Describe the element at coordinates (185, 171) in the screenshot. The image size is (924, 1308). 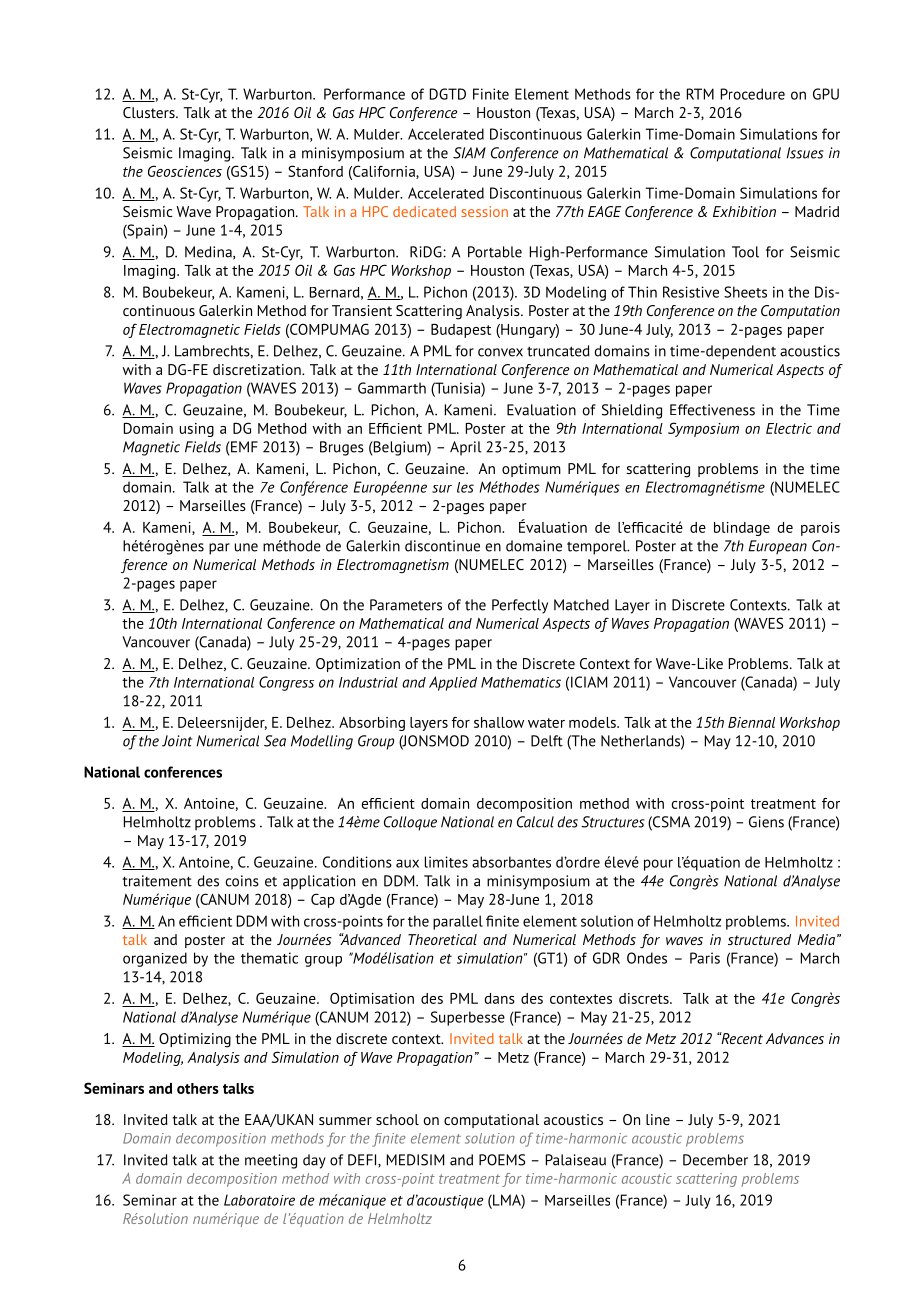
I see `Geosciences` at that location.
